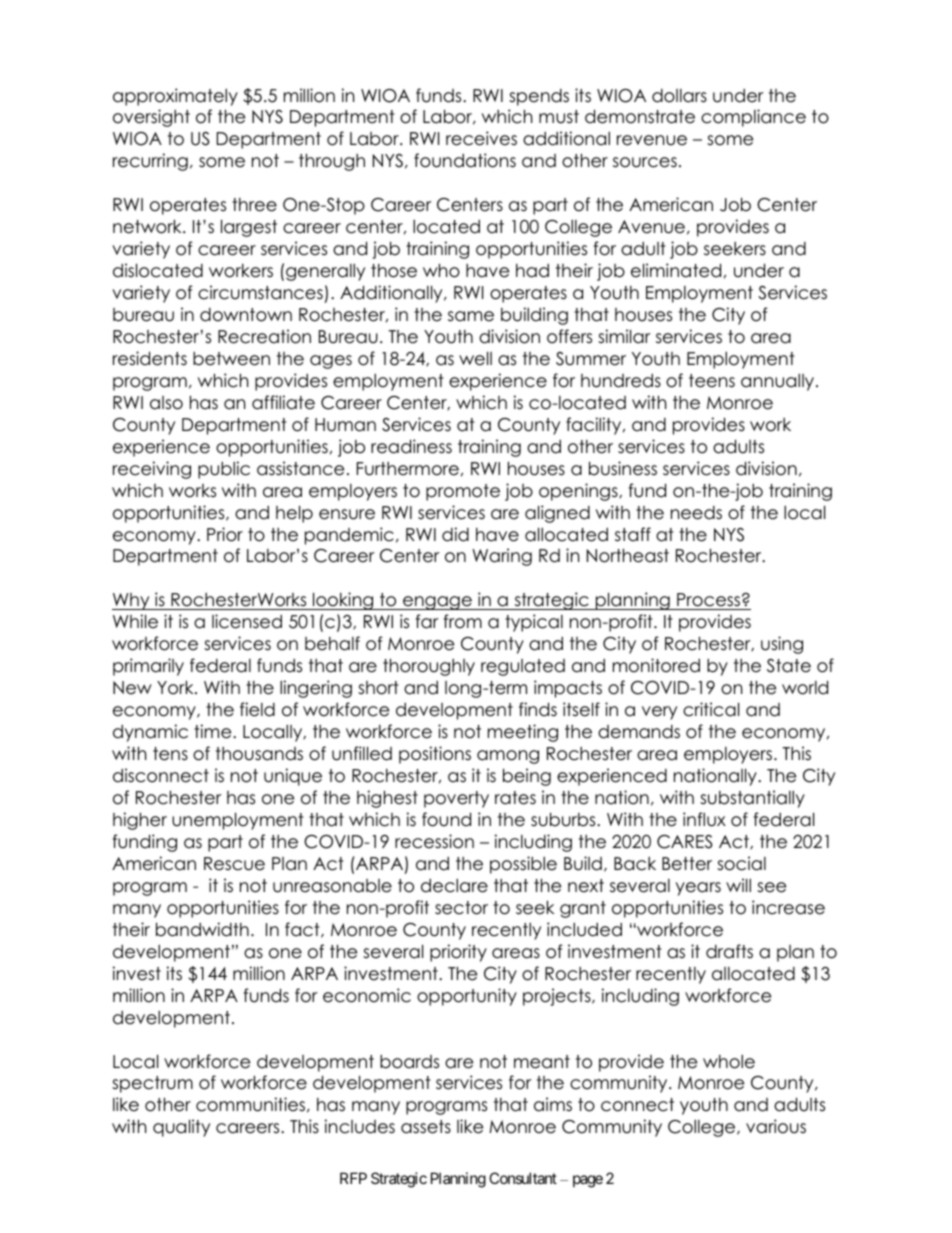 This image has width=952, height=1233. What do you see at coordinates (463, 492) in the image?
I see `promote` at bounding box center [463, 492].
